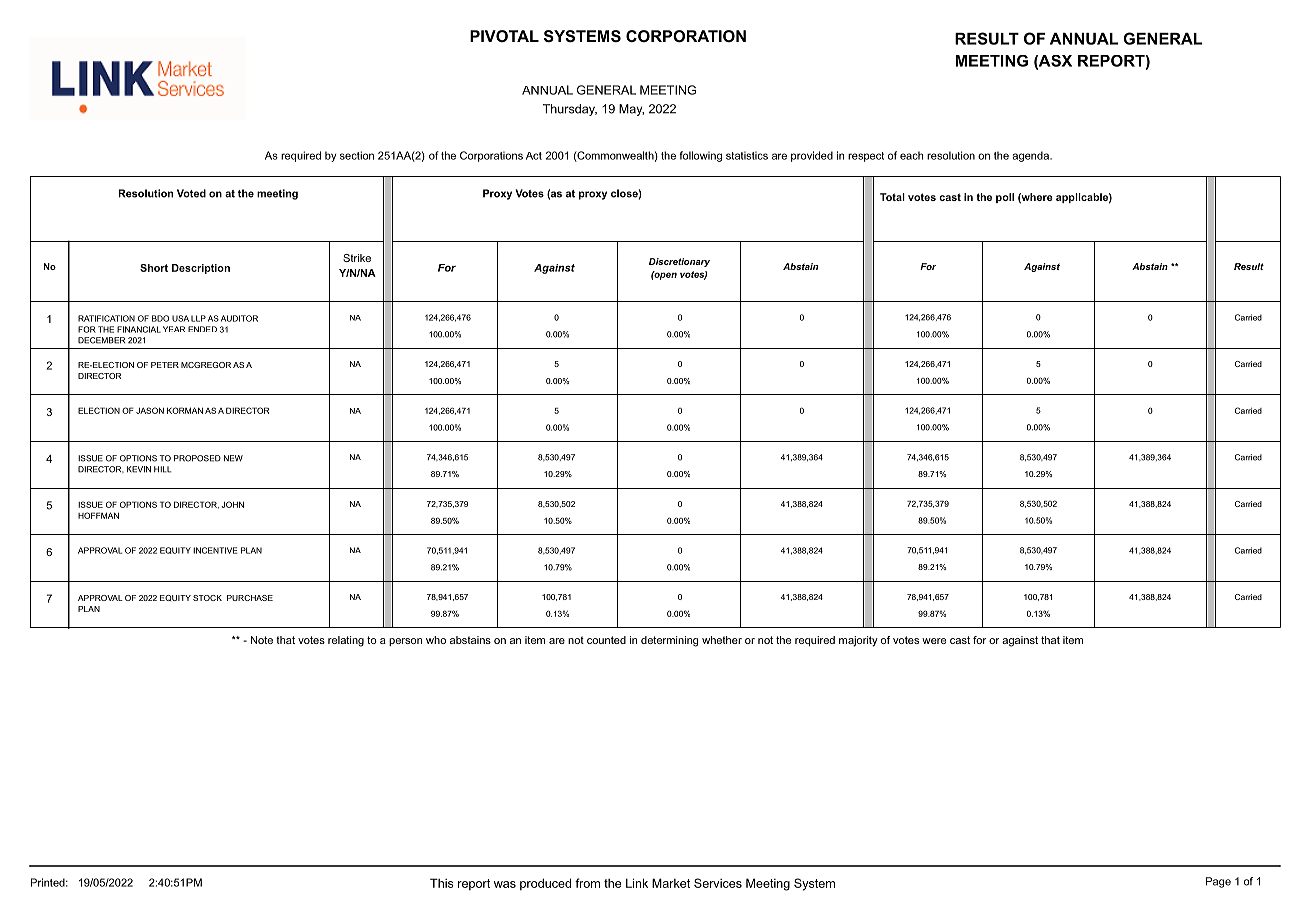 The image size is (1307, 924). I want to click on Voted, so click(191, 193).
